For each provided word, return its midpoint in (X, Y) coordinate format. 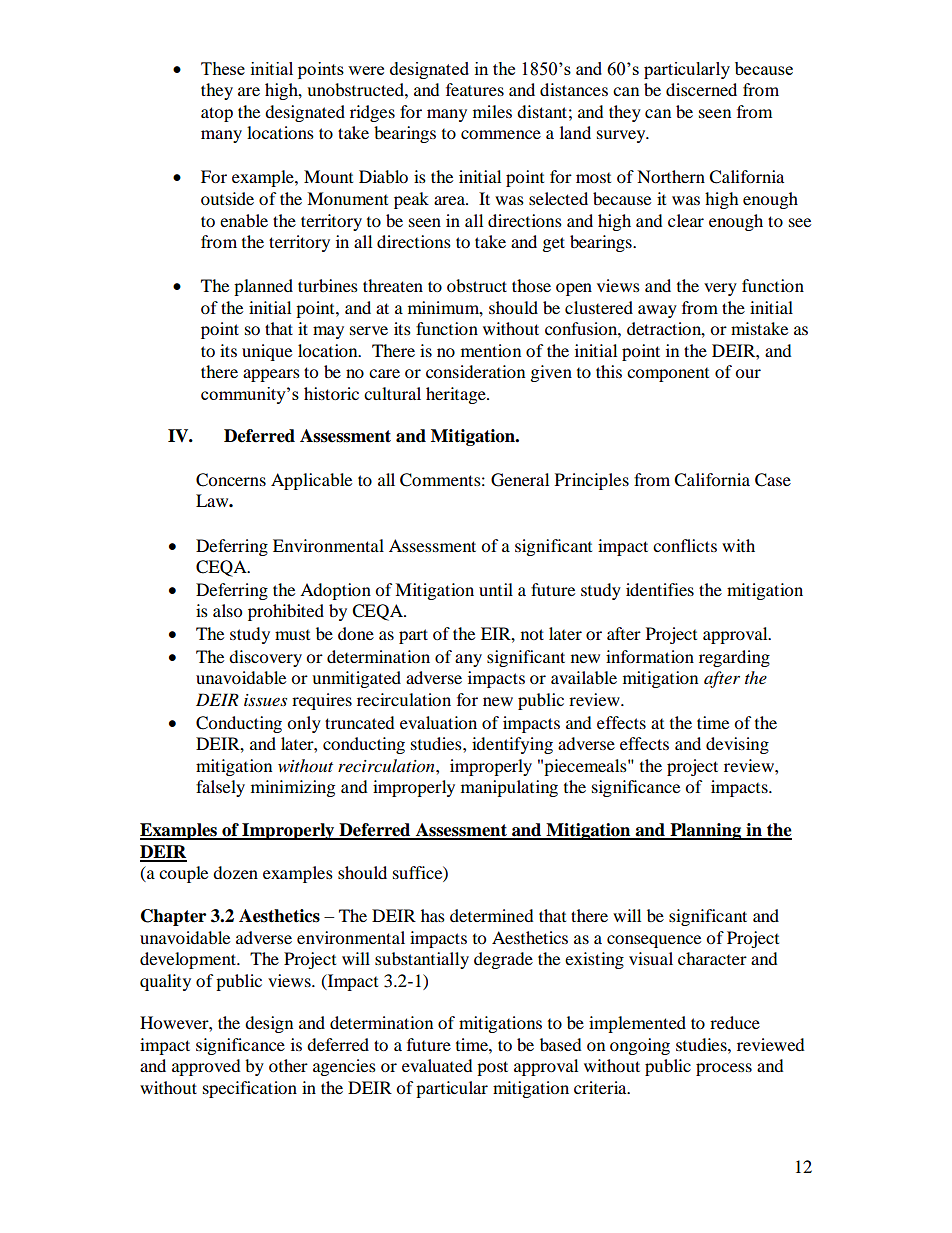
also (227, 610)
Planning (706, 831)
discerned (701, 89)
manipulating (509, 788)
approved (206, 1067)
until (496, 589)
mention (491, 350)
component (668, 375)
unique (267, 352)
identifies (660, 589)
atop (217, 114)
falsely (220, 788)
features (475, 89)
